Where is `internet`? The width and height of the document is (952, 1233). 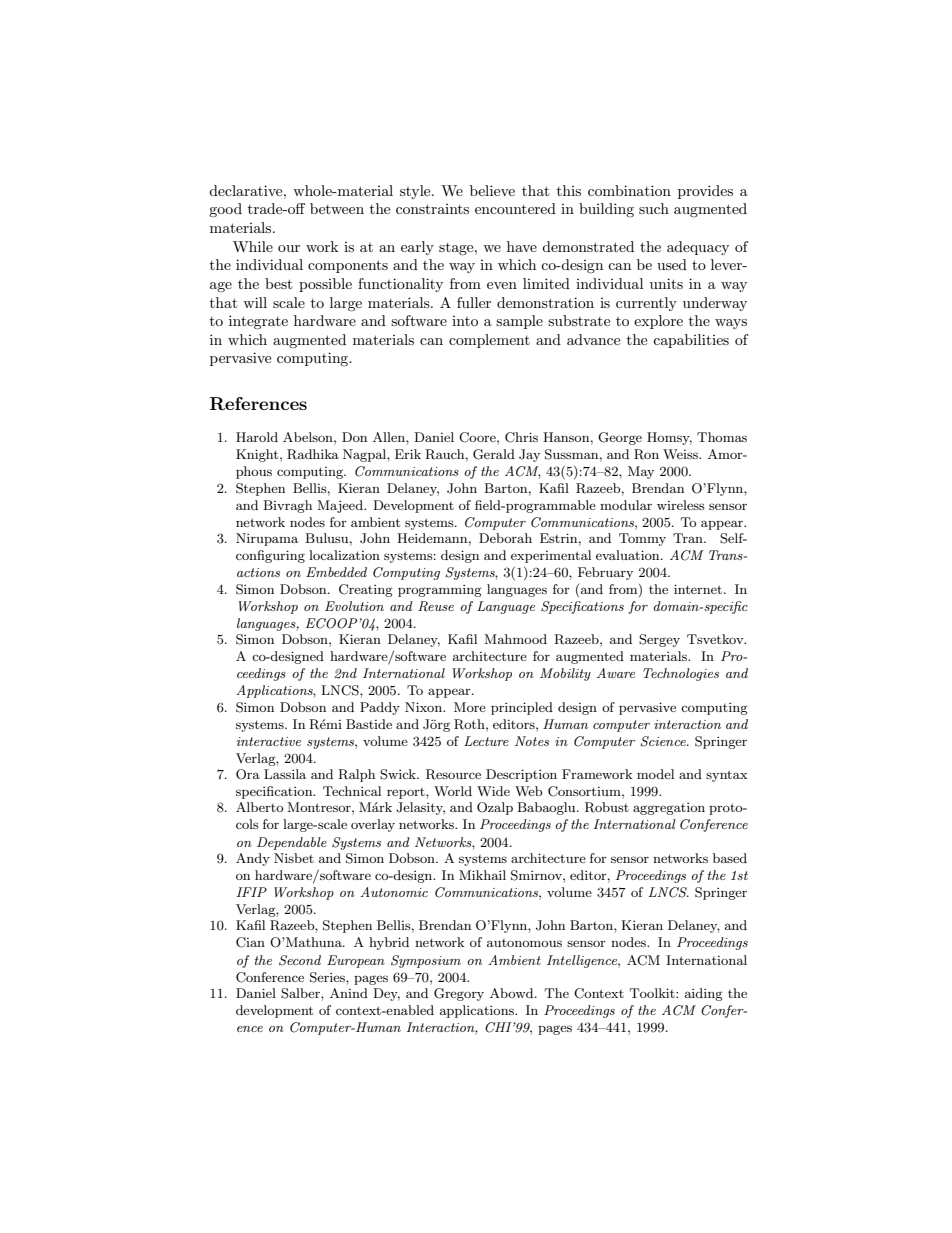
internet is located at coordinates (698, 589).
